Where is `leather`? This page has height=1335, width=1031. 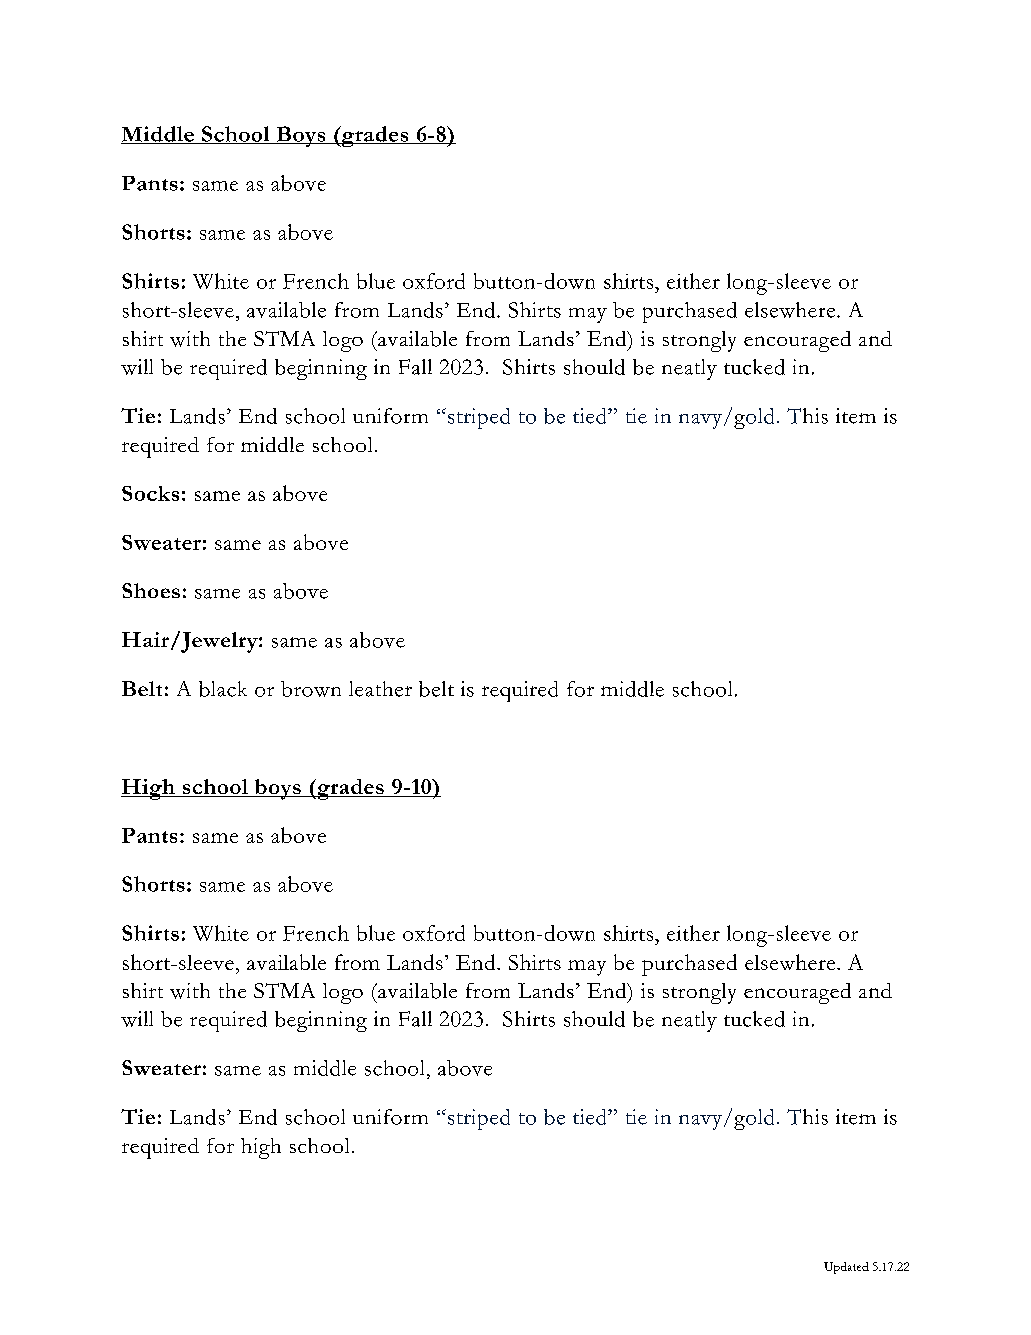
leather is located at coordinates (380, 689).
